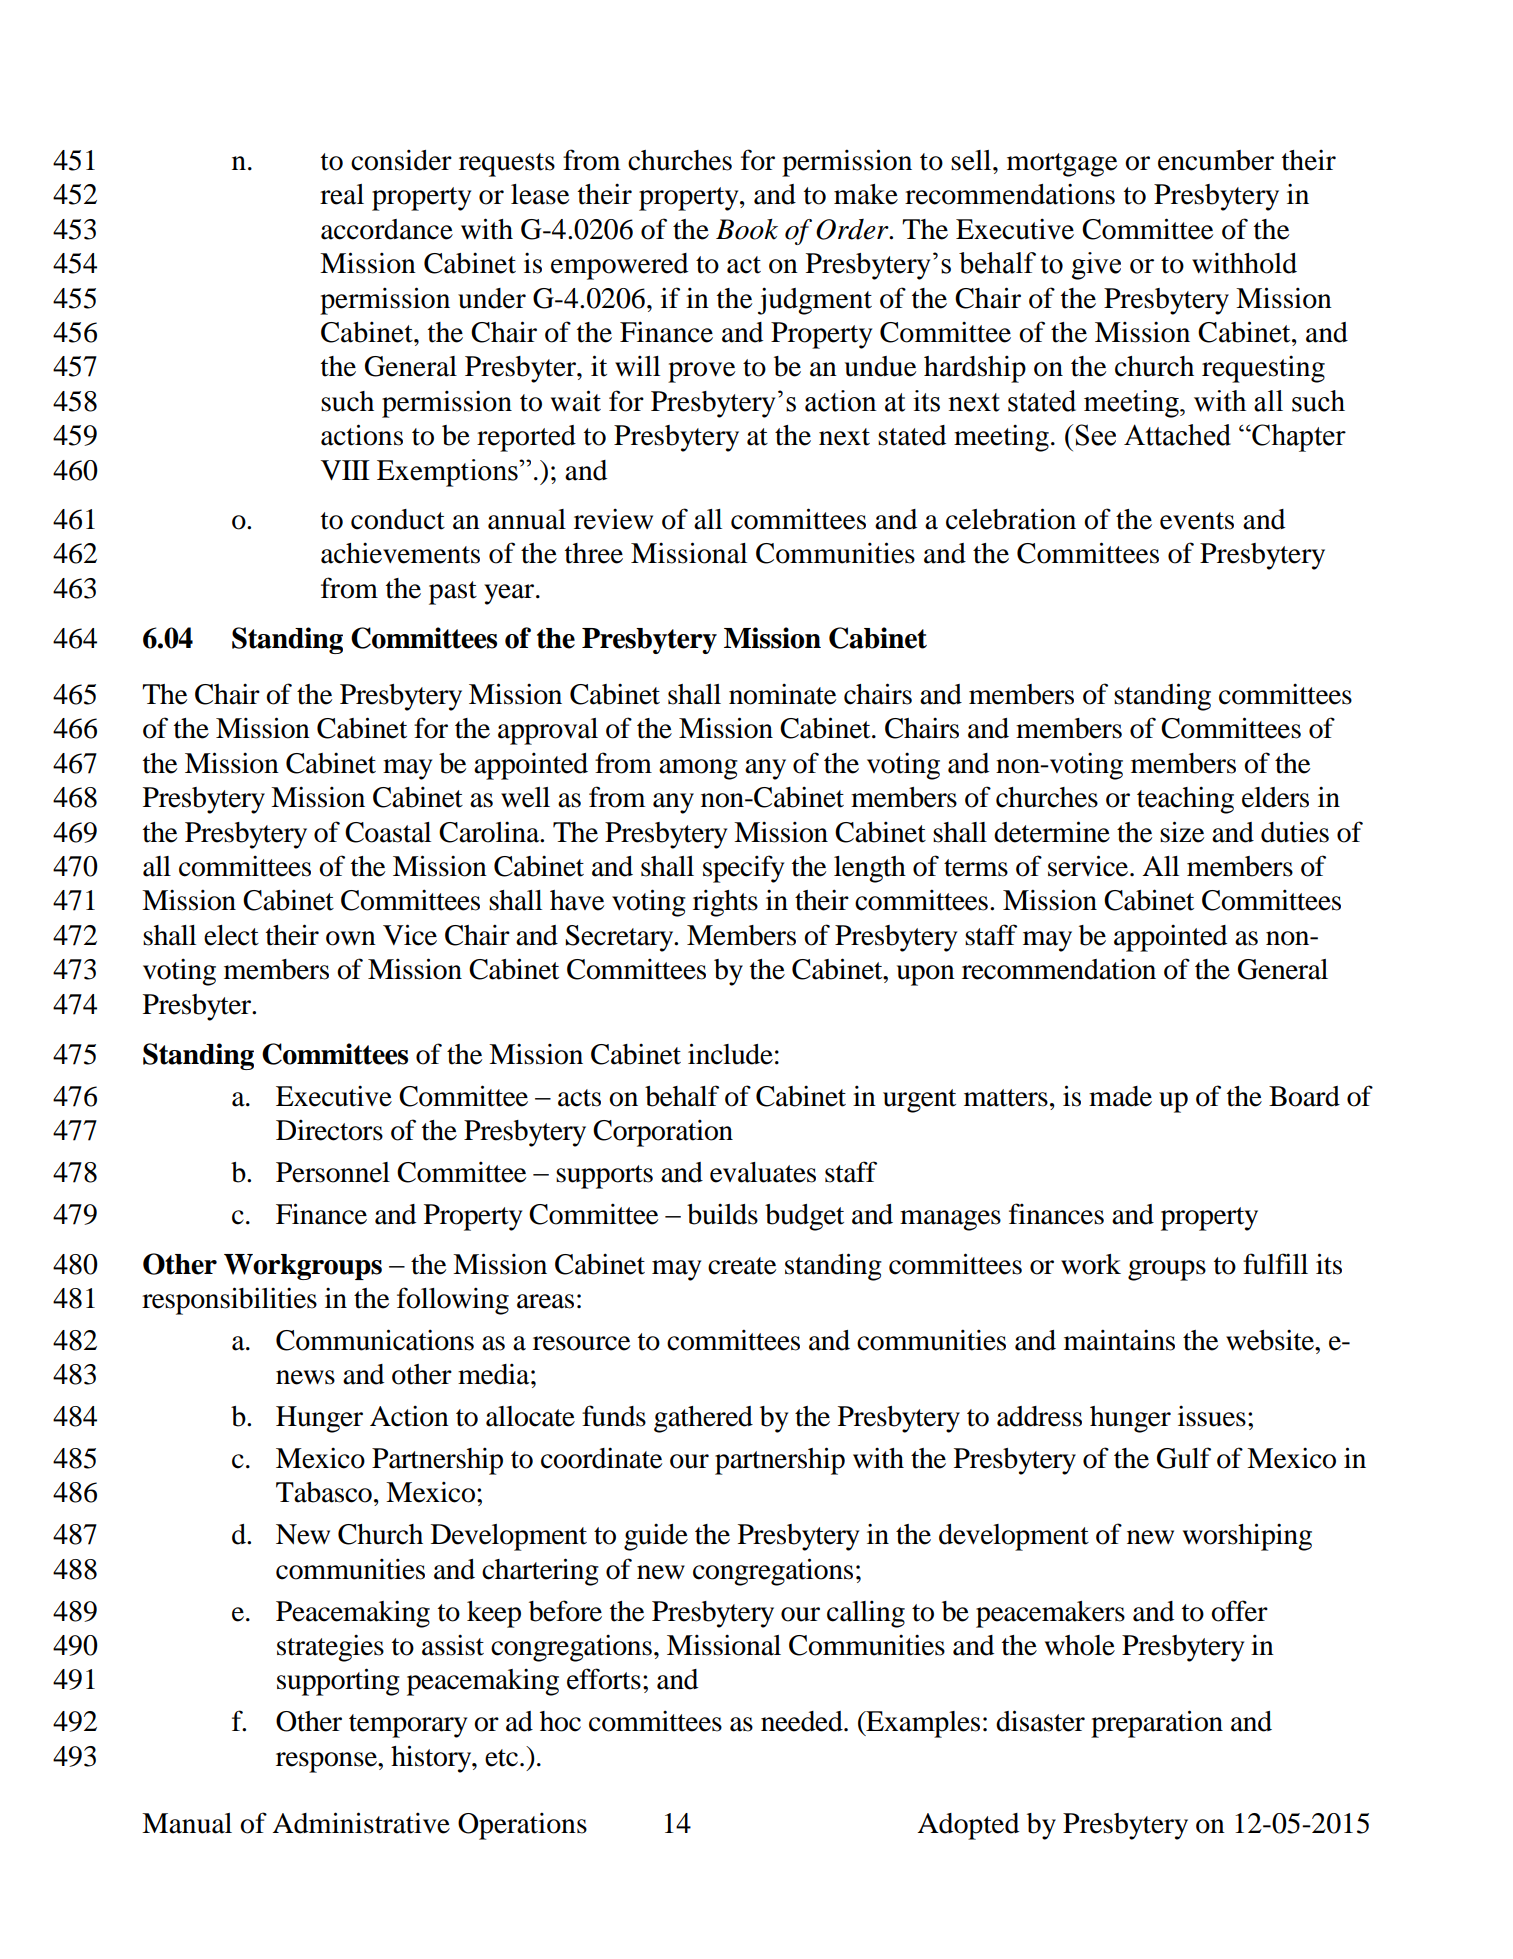 The image size is (1513, 1959). Describe the element at coordinates (782, 694) in the document. I see `nominate` at that location.
